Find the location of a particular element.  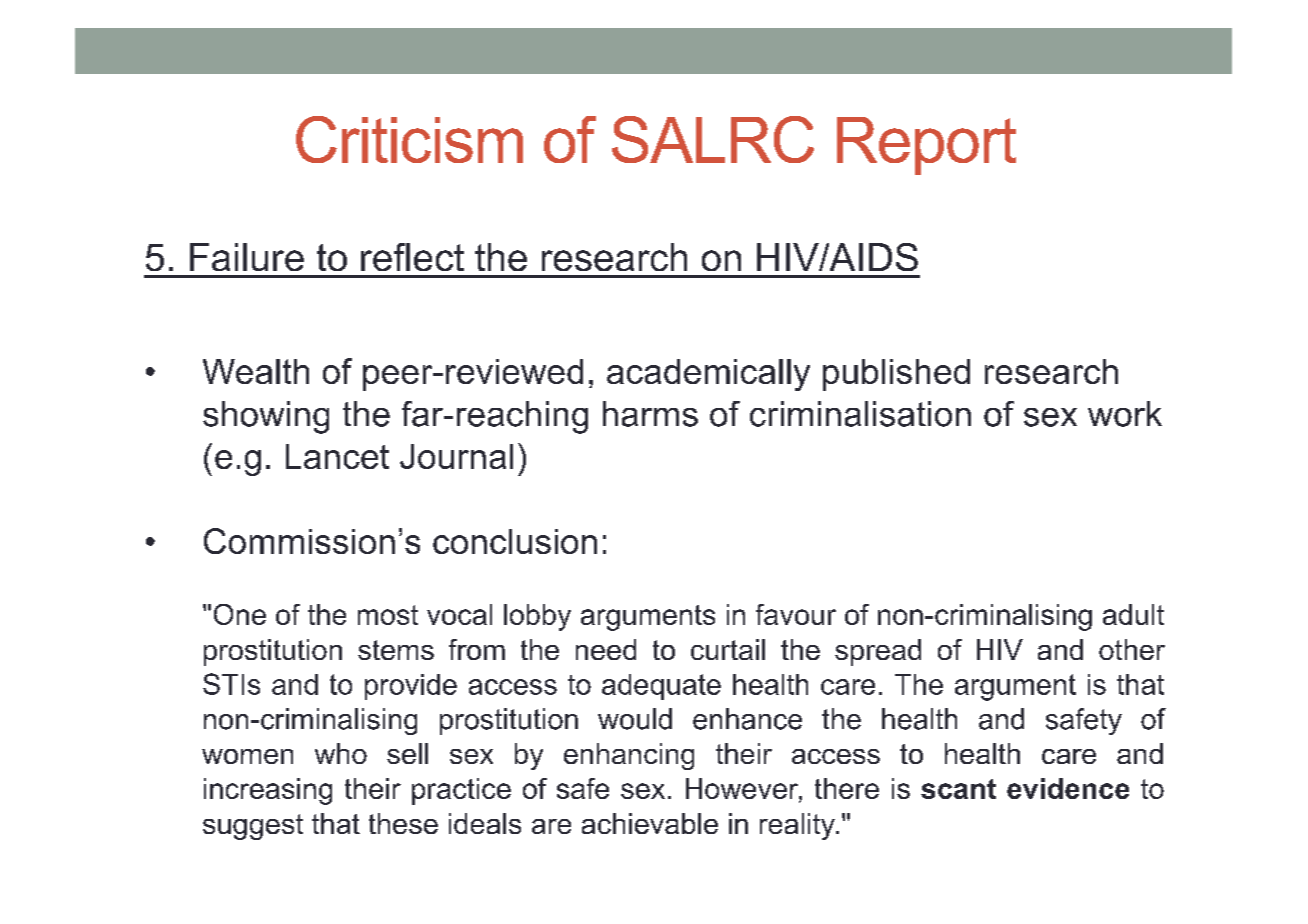

achievable is located at coordinates (650, 823).
